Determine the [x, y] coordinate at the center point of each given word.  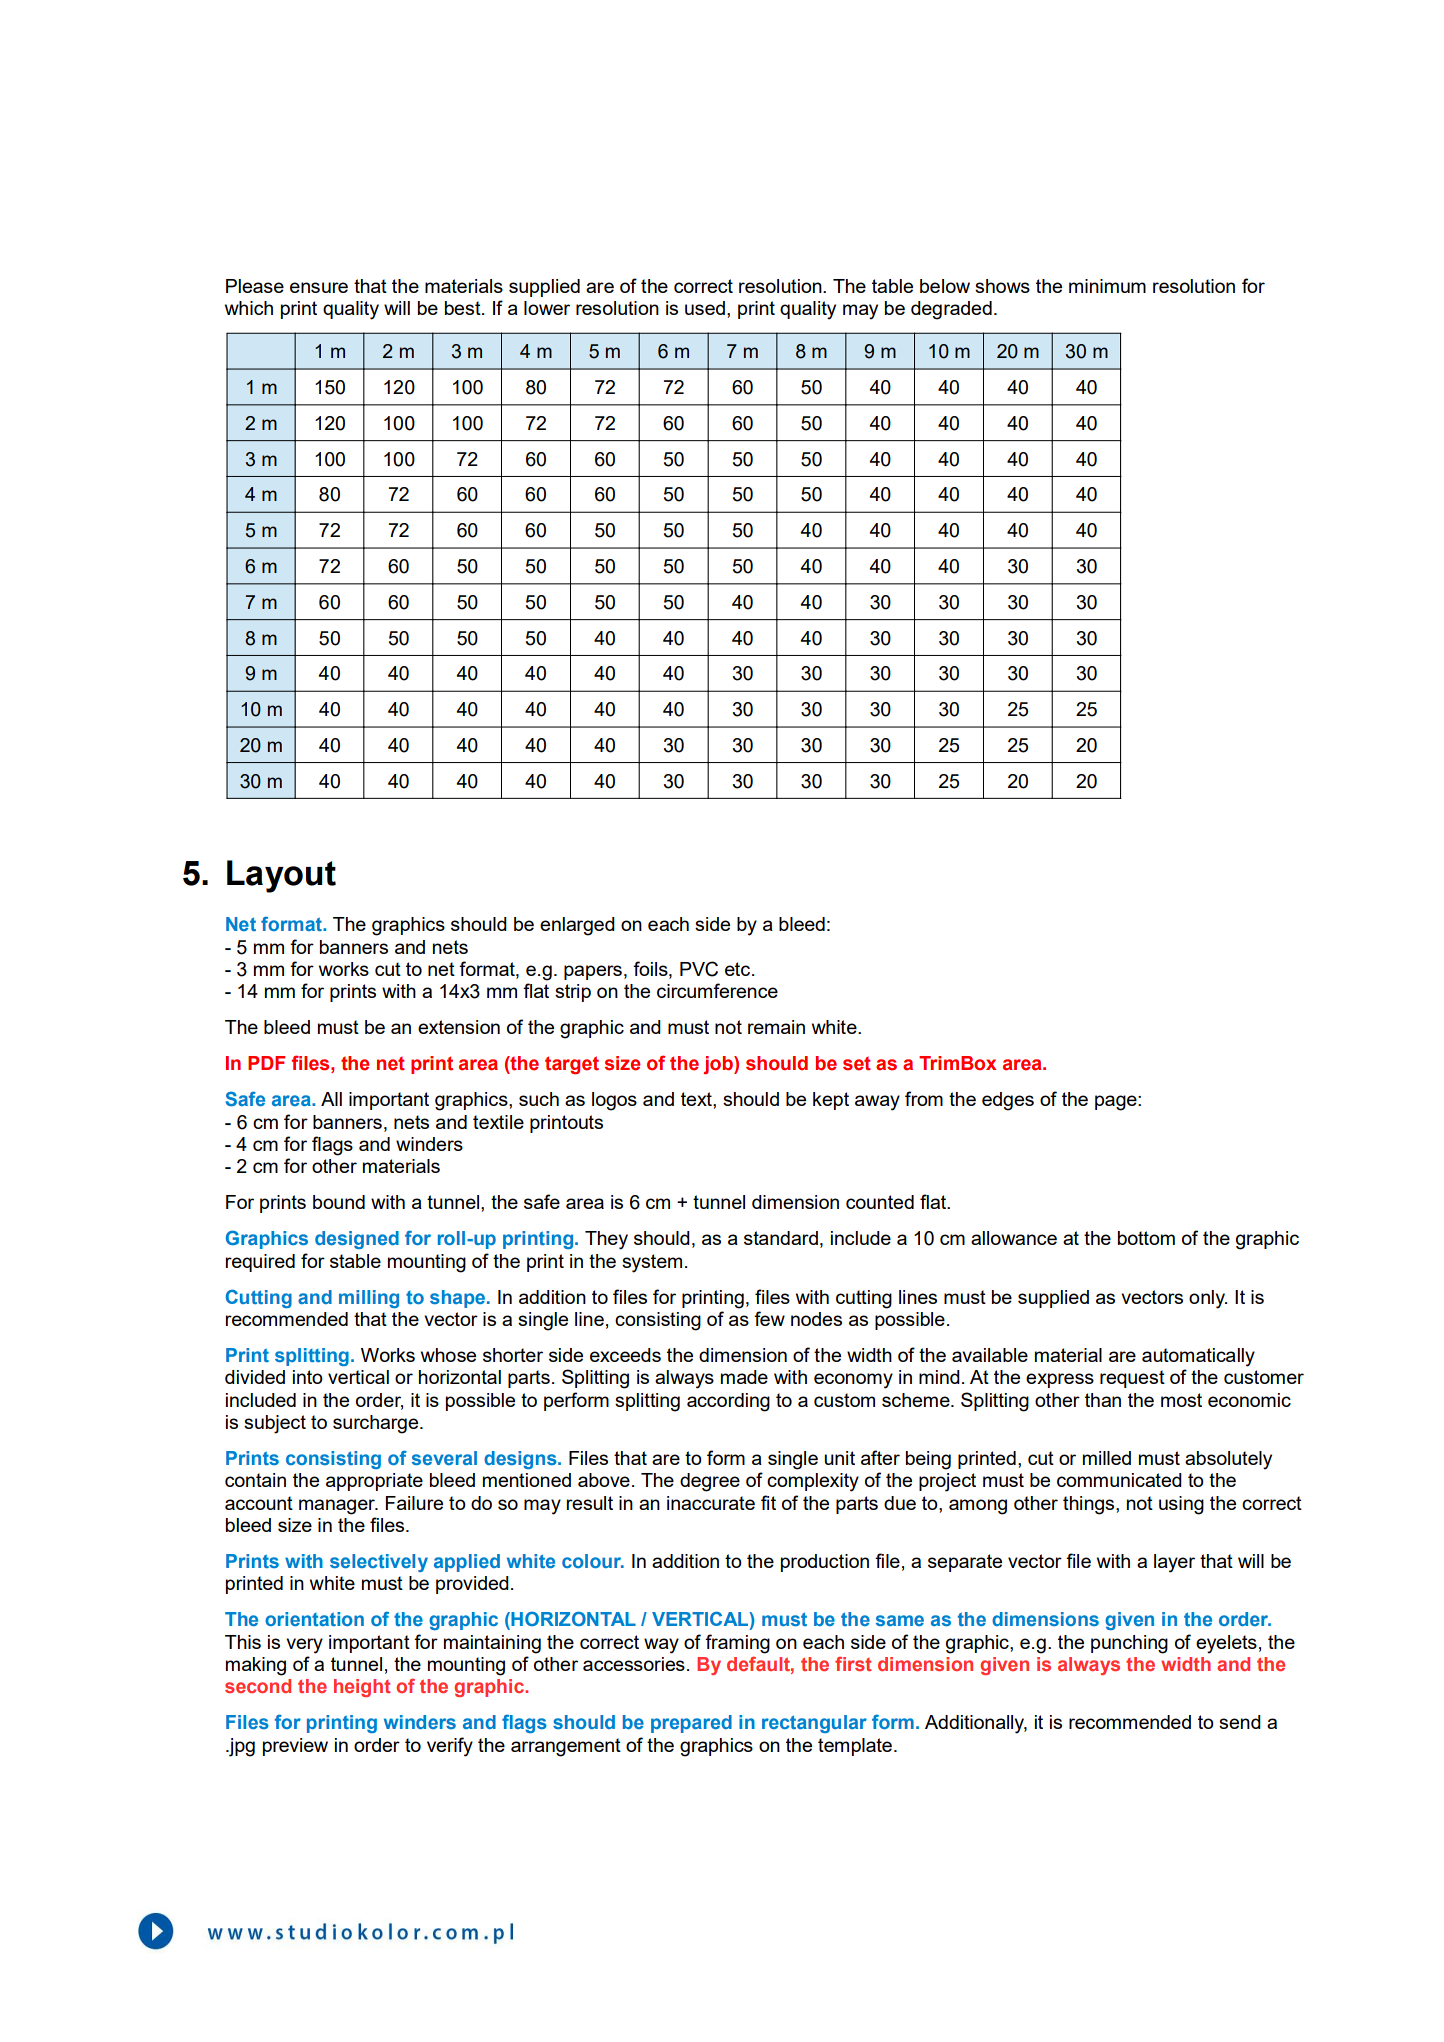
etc [737, 969]
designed [357, 1240]
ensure [319, 287]
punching [1129, 1644]
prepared [691, 1724]
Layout [281, 876]
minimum [1107, 286]
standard [781, 1238]
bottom [1146, 1238]
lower [547, 308]
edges [1008, 1101]
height [362, 1688]
